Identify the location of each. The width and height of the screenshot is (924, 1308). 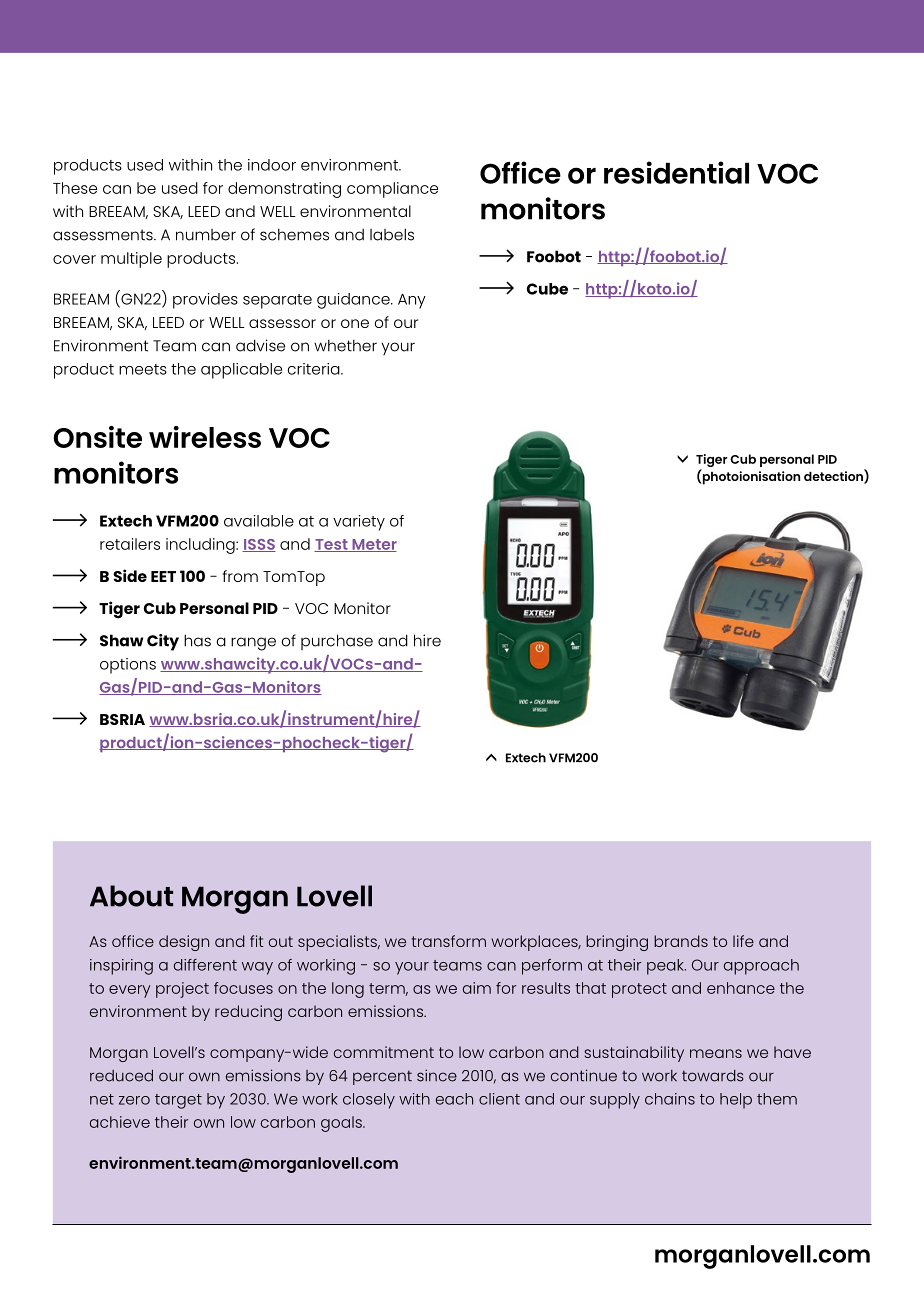
(454, 1099).
